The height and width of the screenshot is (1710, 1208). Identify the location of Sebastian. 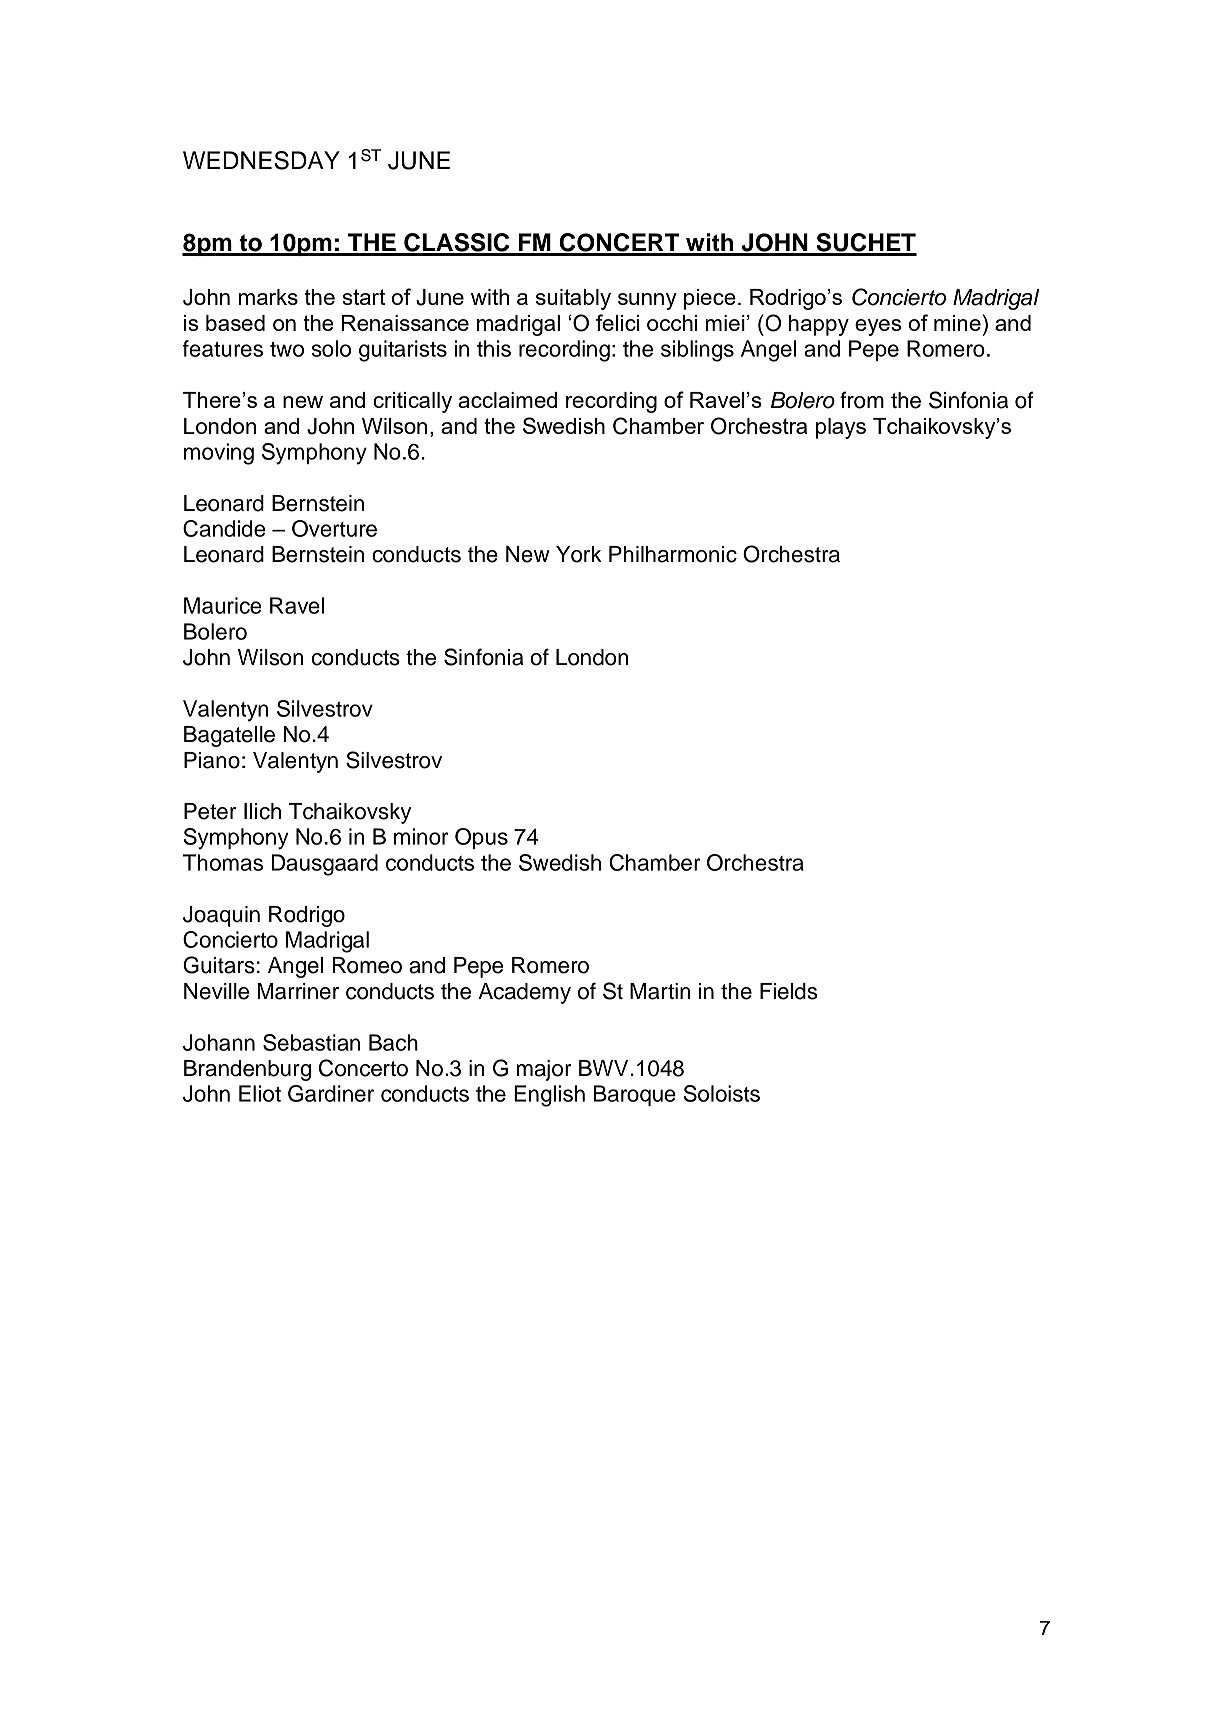
(311, 1042).
